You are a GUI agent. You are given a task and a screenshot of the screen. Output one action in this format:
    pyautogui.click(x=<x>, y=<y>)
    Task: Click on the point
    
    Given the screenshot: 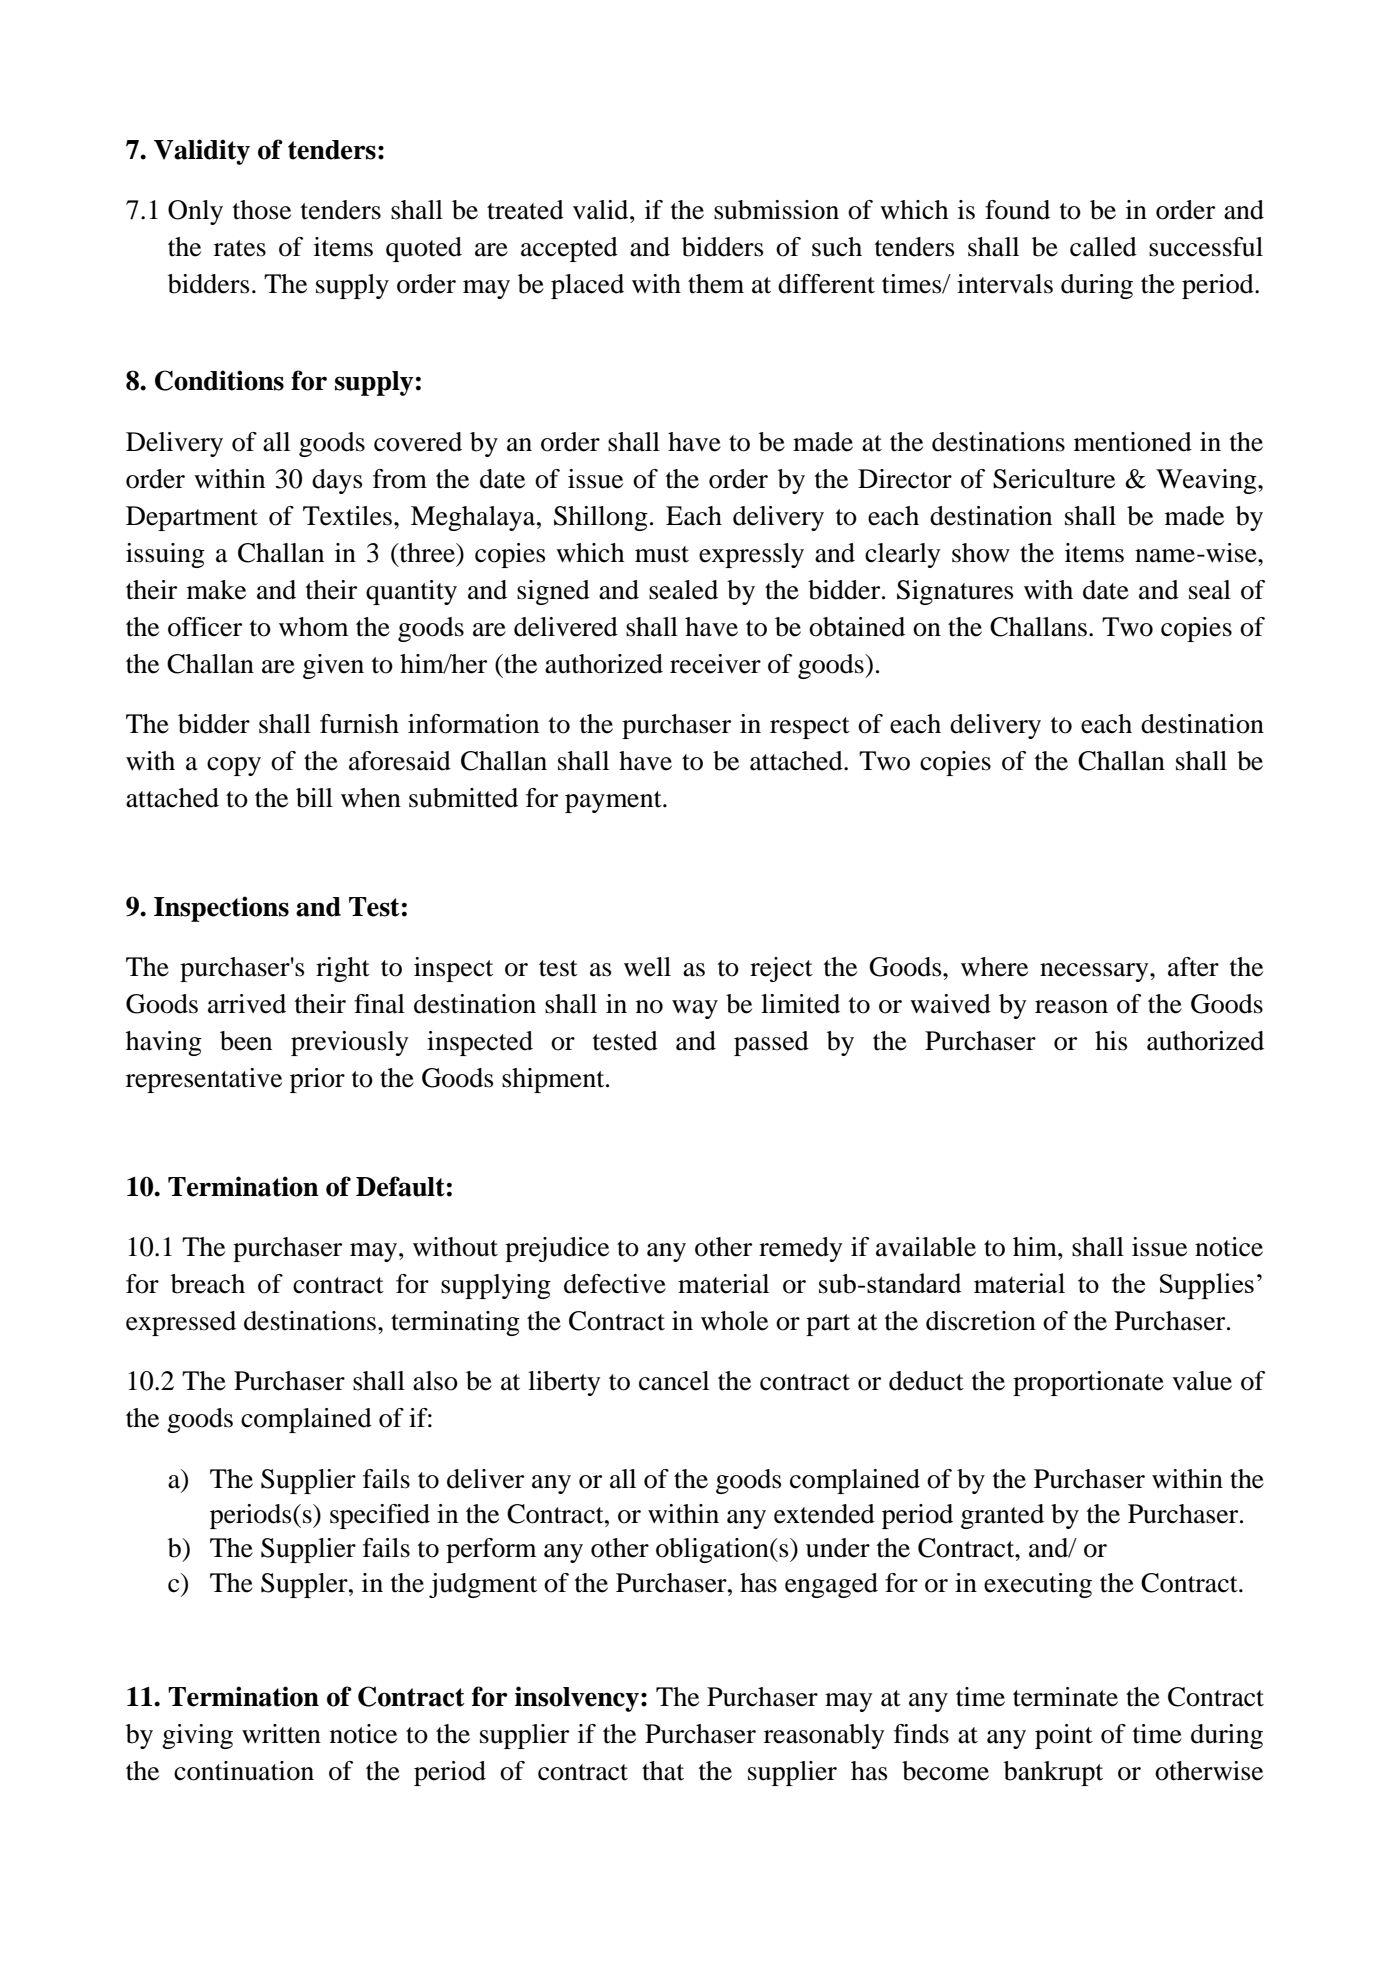 What is the action you would take?
    pyautogui.click(x=1064, y=1736)
